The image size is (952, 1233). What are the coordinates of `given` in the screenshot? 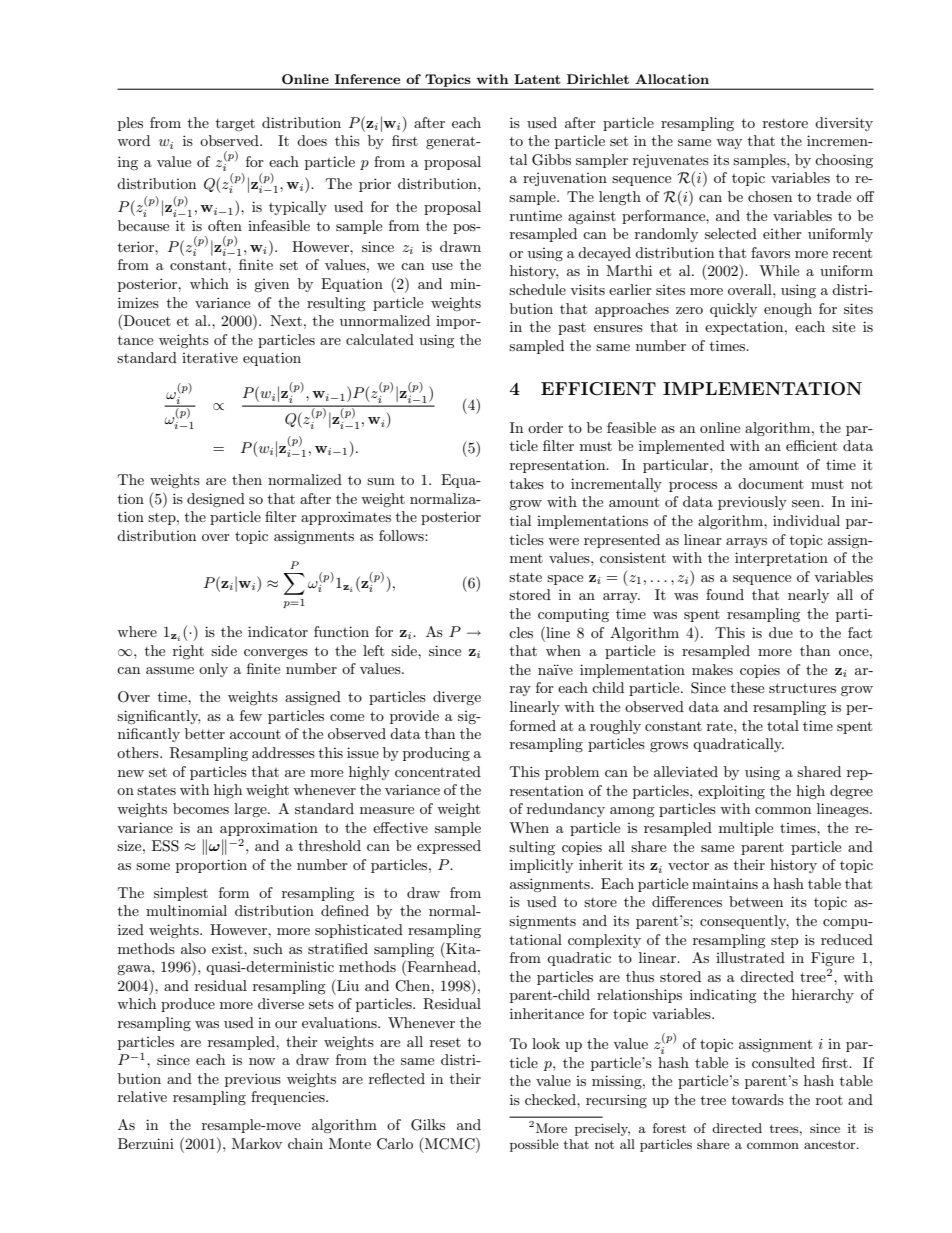 It's located at (271, 285).
